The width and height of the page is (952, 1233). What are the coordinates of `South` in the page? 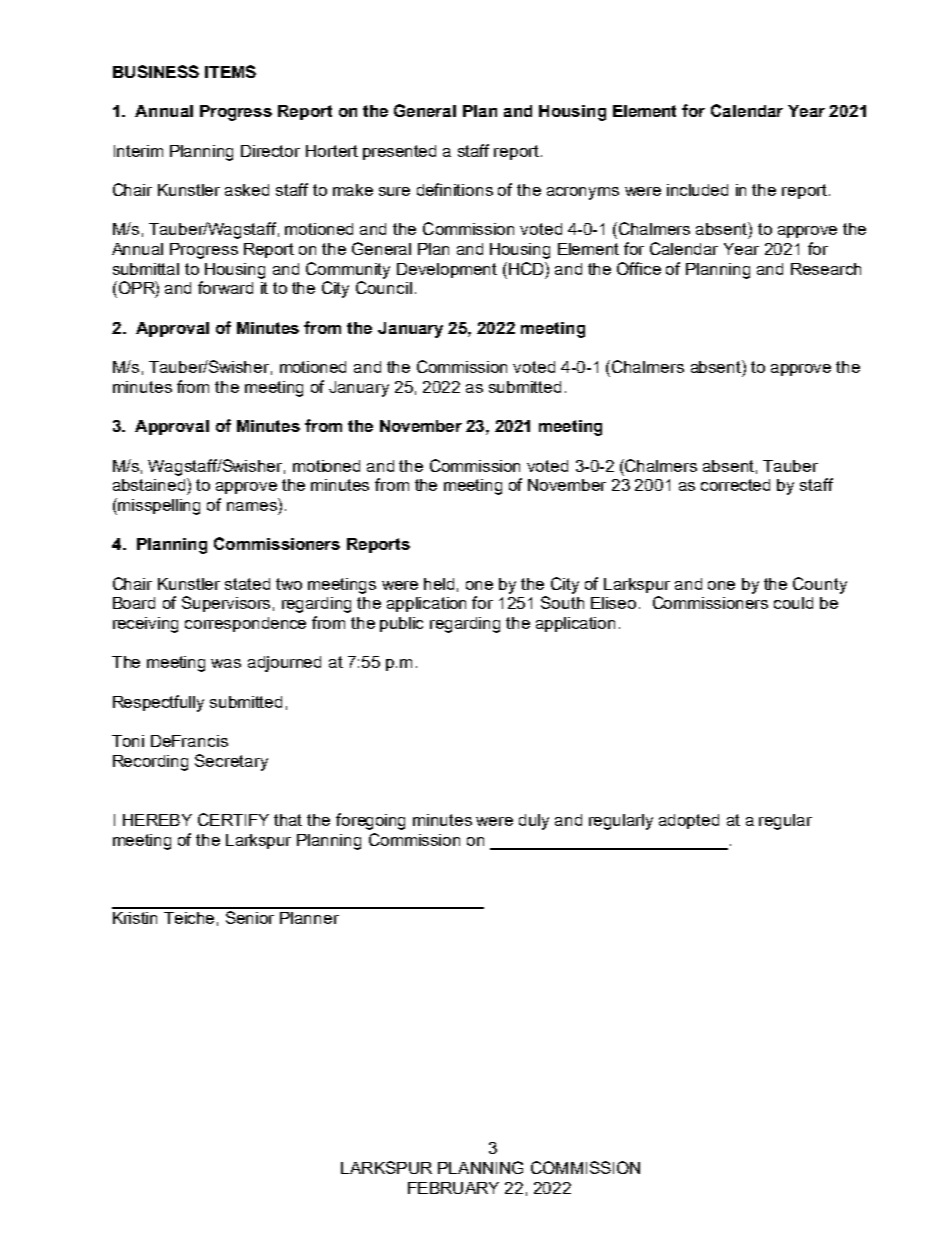 It's located at (562, 602).
